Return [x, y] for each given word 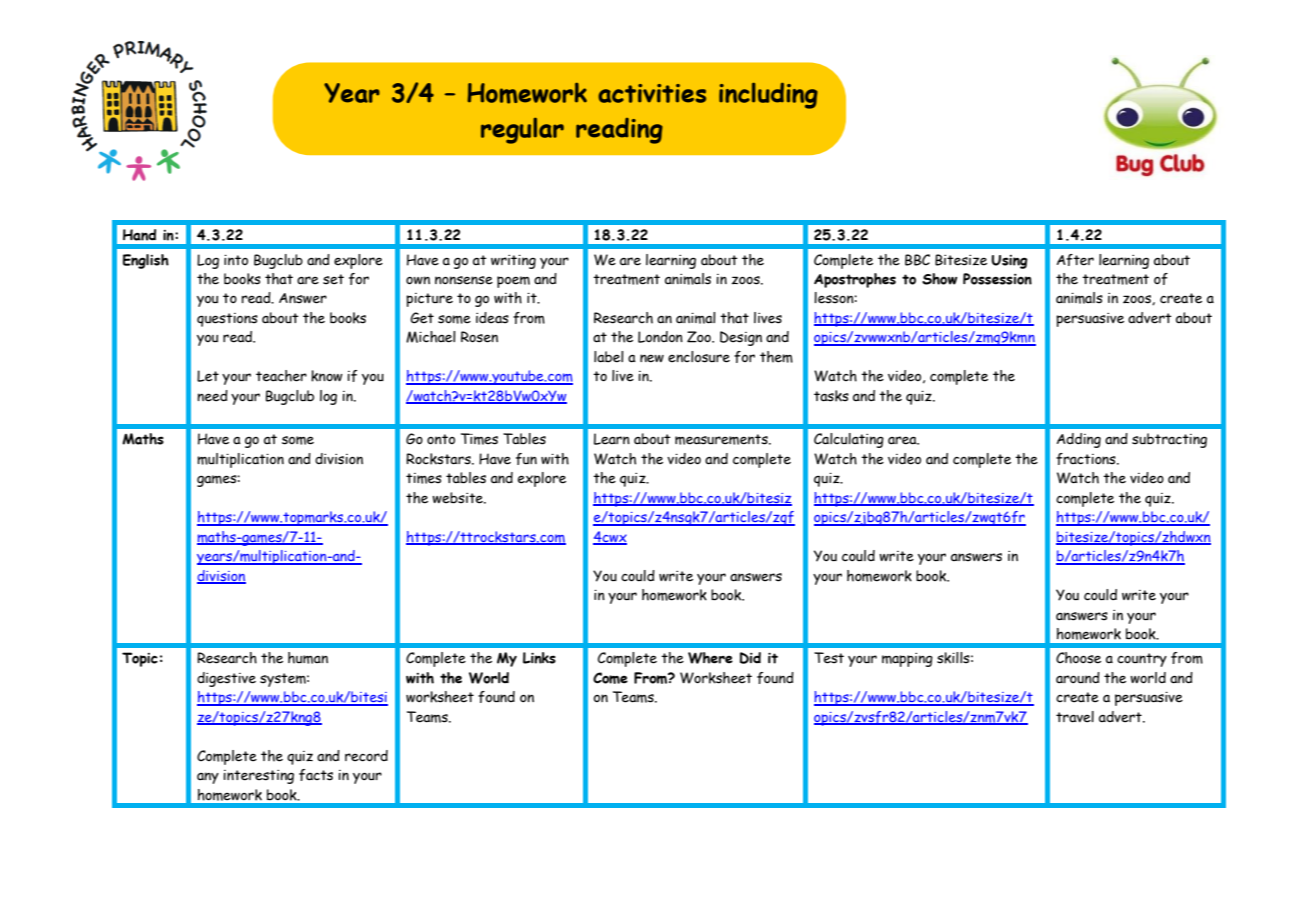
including [768, 95]
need [212, 396]
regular [522, 130]
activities [652, 93]
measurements [722, 439]
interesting [258, 777]
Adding [1079, 440]
